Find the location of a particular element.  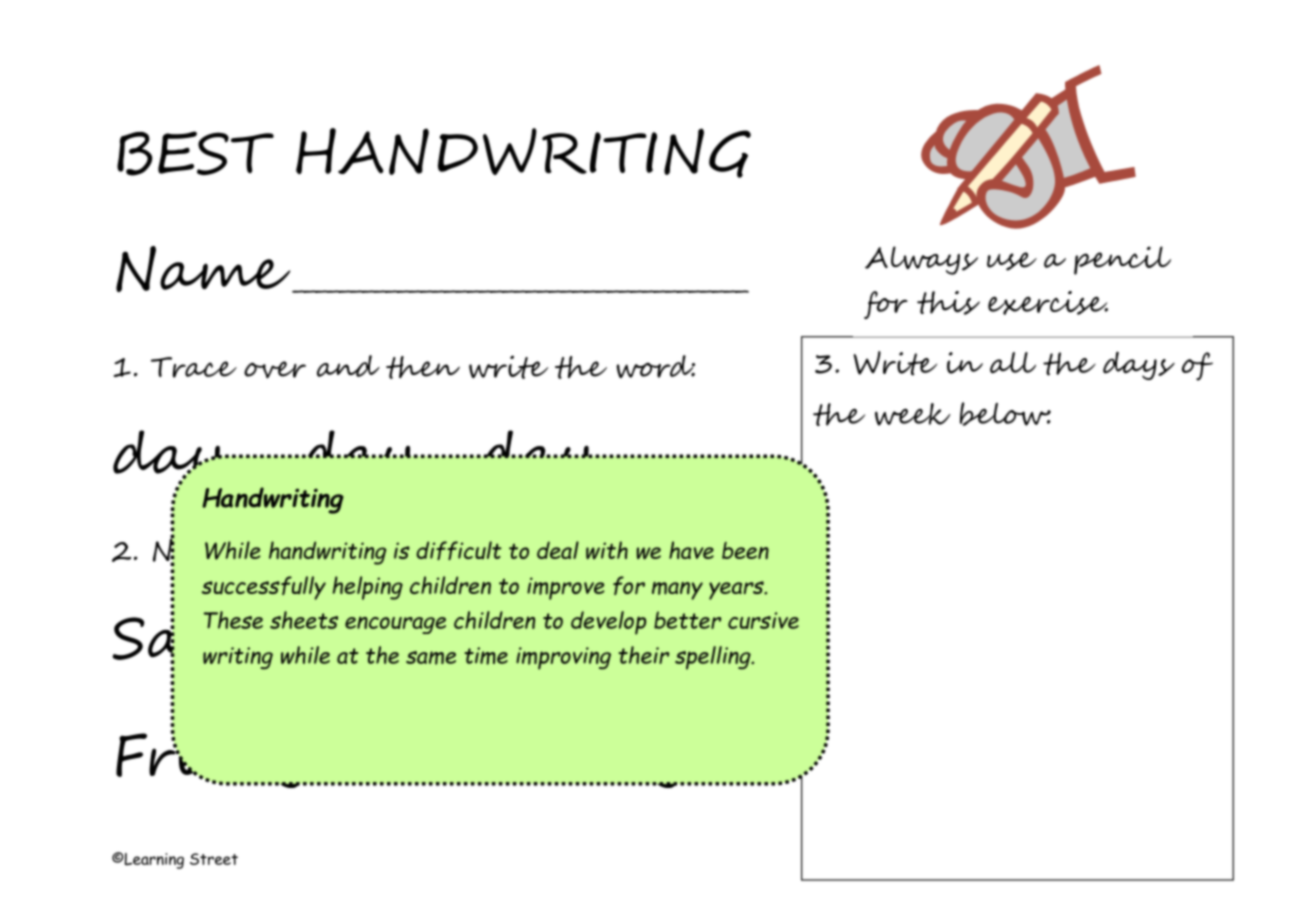

below is located at coordinates (1005, 414).
